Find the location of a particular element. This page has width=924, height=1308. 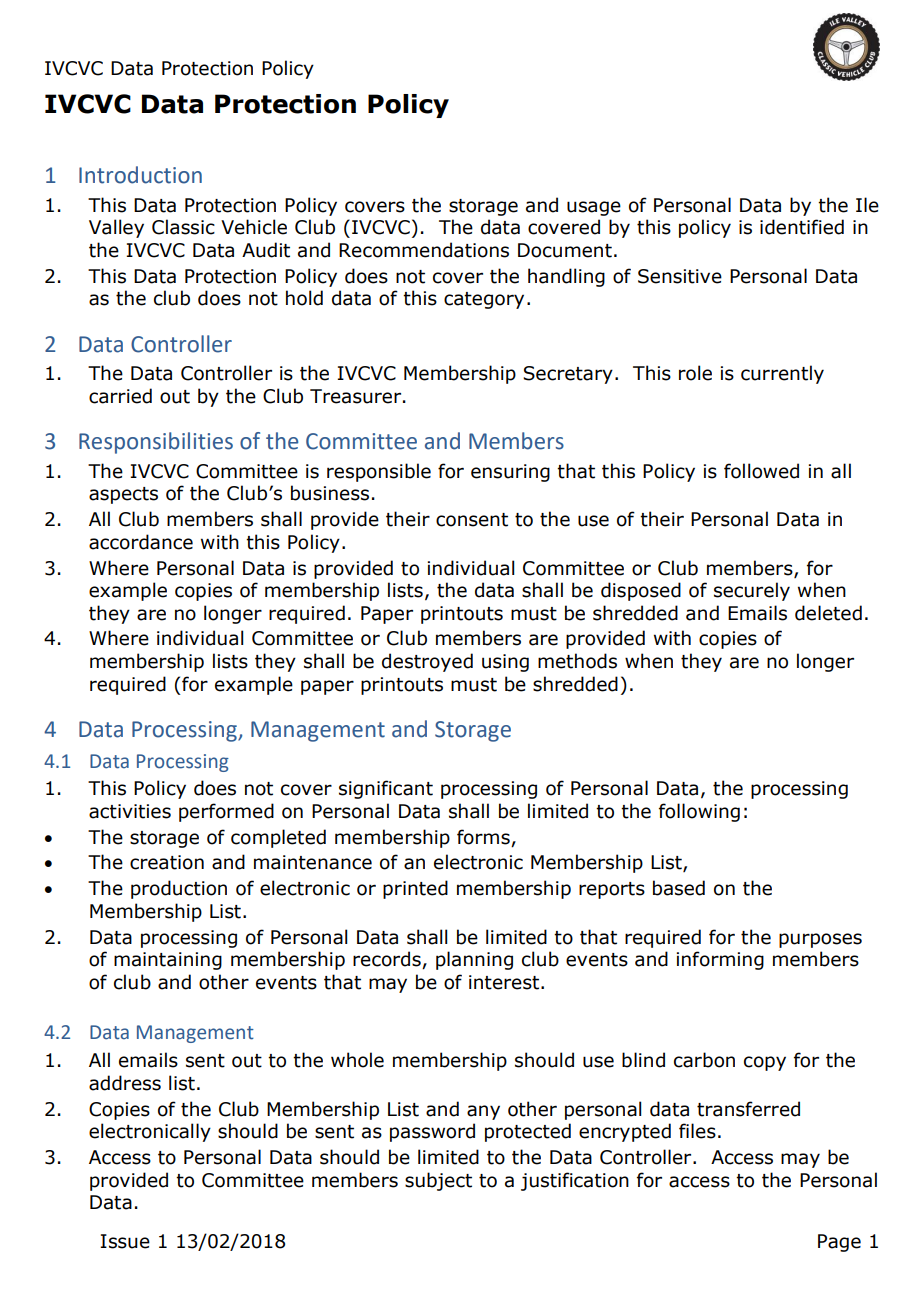

ensuring is located at coordinates (510, 473).
